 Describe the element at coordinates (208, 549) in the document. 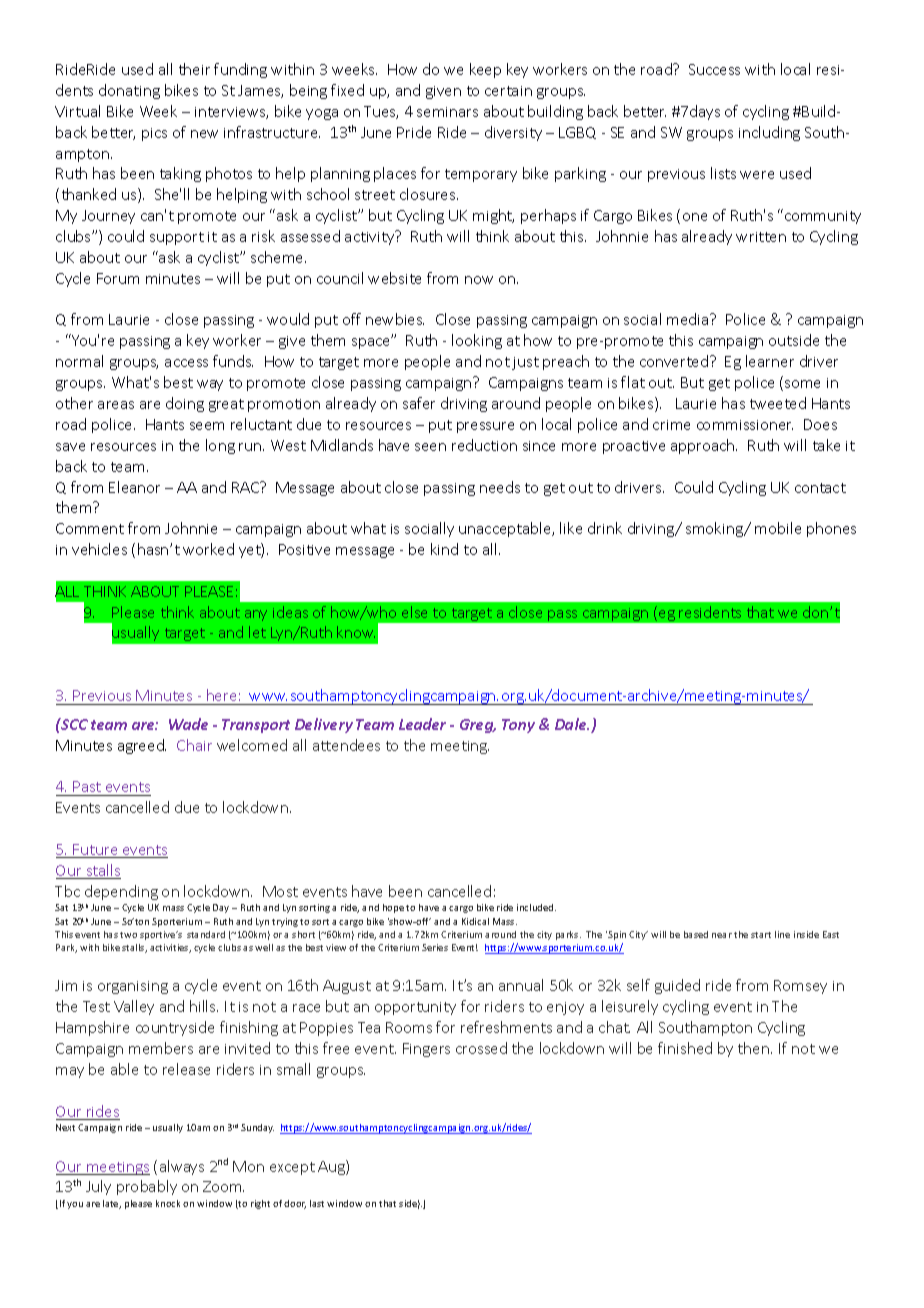

I see `worked` at that location.
